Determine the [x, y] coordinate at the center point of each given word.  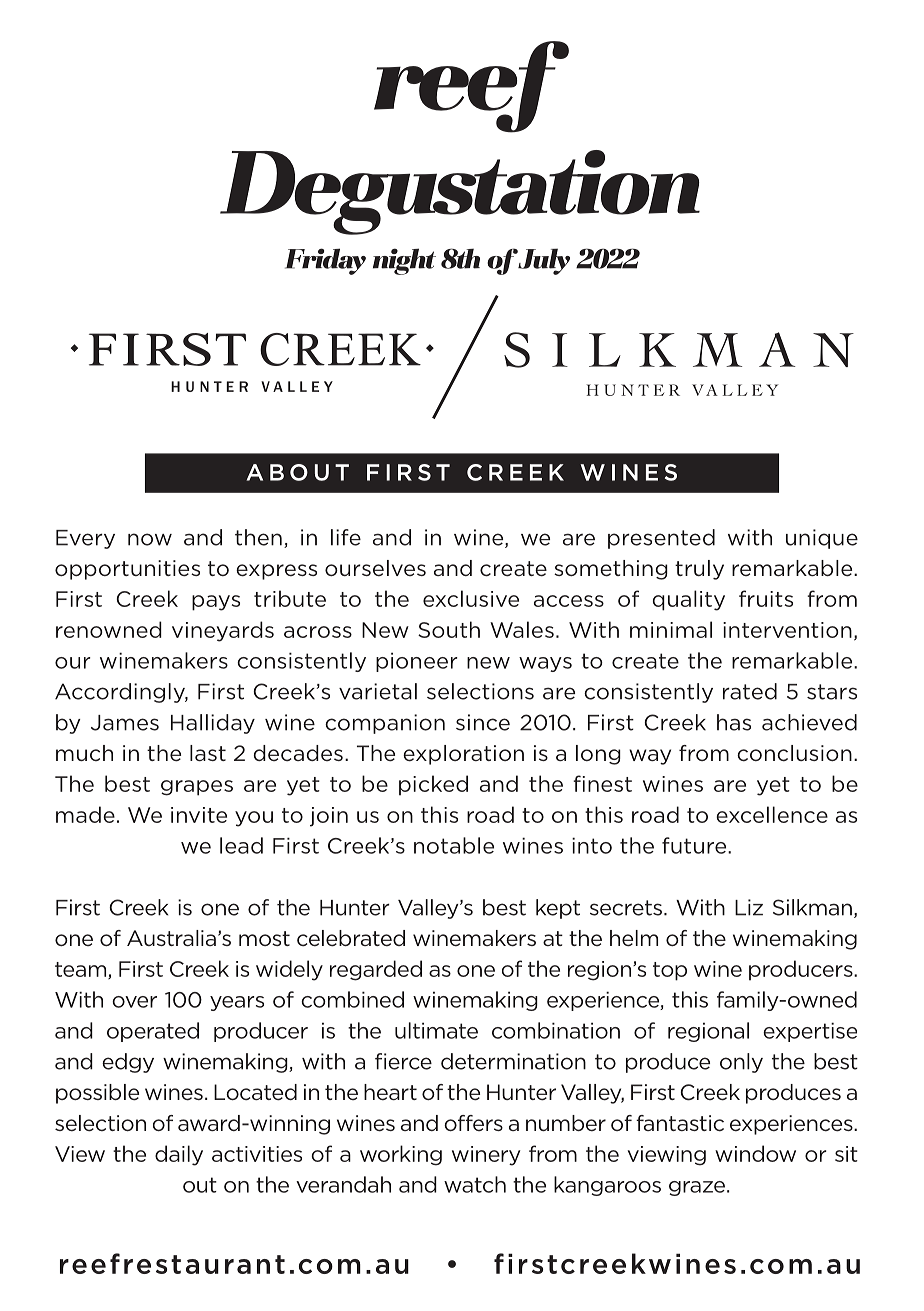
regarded [376, 970]
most [264, 938]
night [404, 261]
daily [179, 1155]
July [544, 261]
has [734, 722]
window [755, 1153]
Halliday [213, 724]
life [346, 537]
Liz [749, 907]
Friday [325, 261]
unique [822, 539]
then [258, 537]
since [483, 722]
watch [475, 1184]
